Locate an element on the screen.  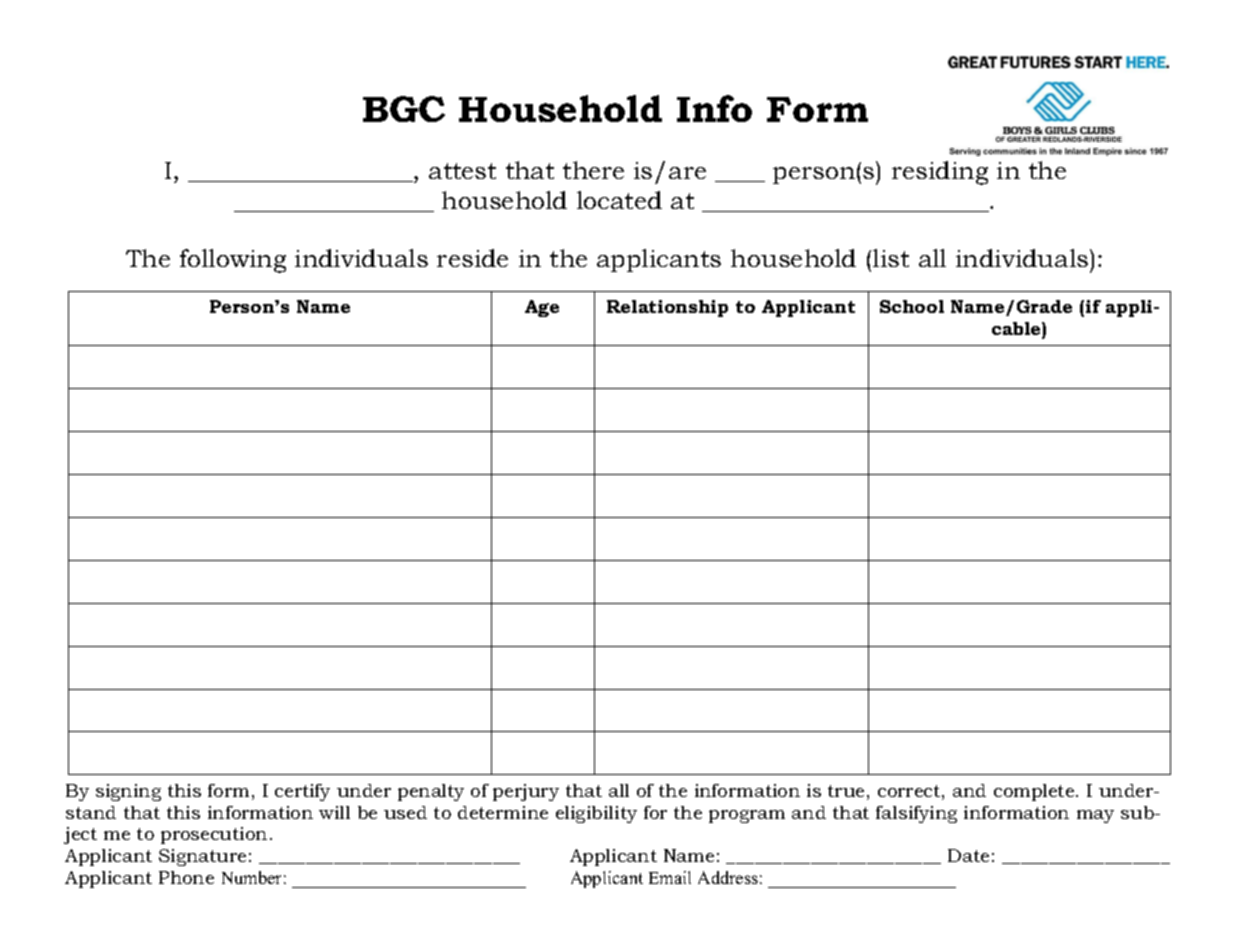
certify is located at coordinates (302, 792).
